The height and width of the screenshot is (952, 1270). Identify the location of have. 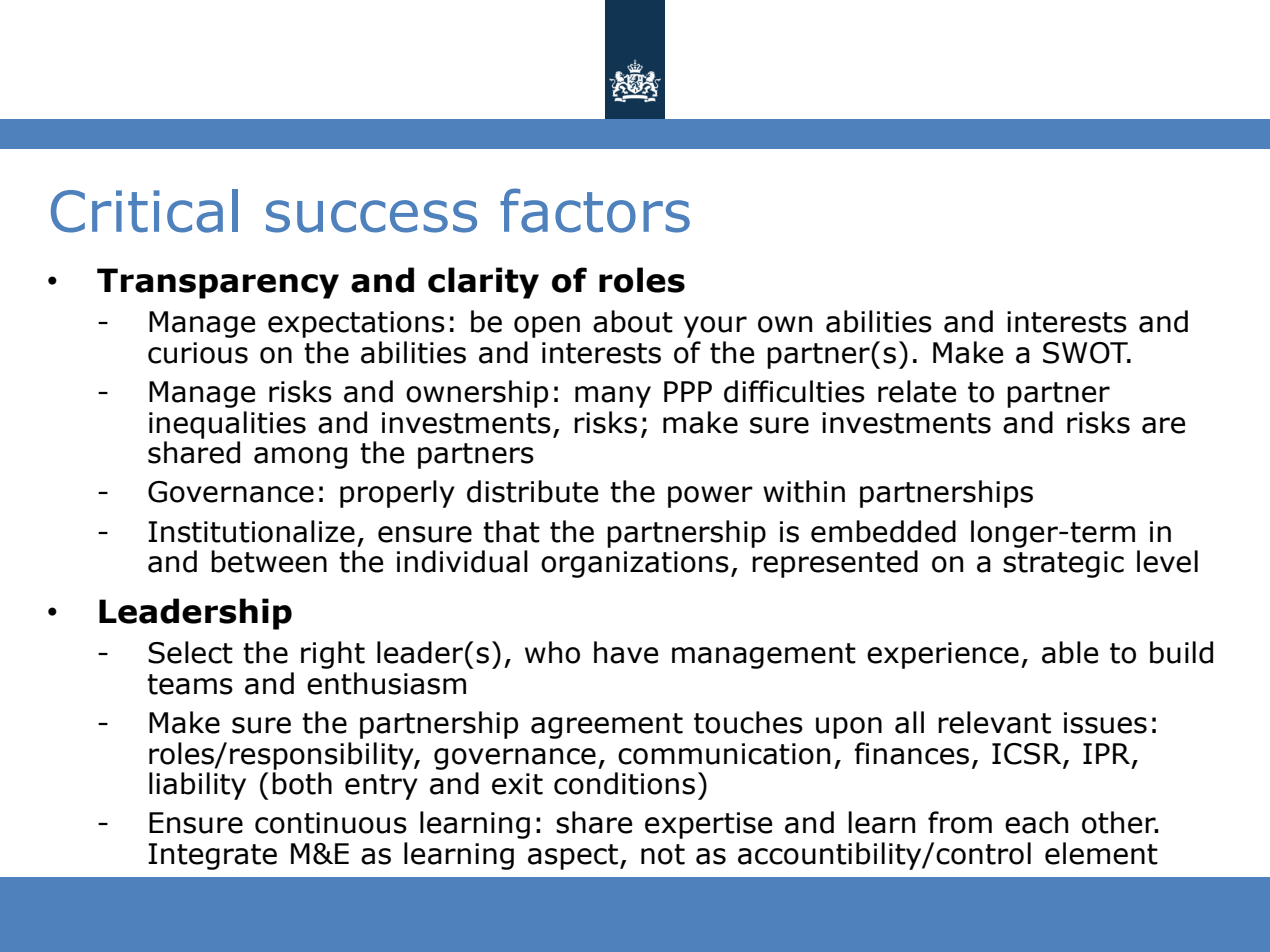
(626, 652).
